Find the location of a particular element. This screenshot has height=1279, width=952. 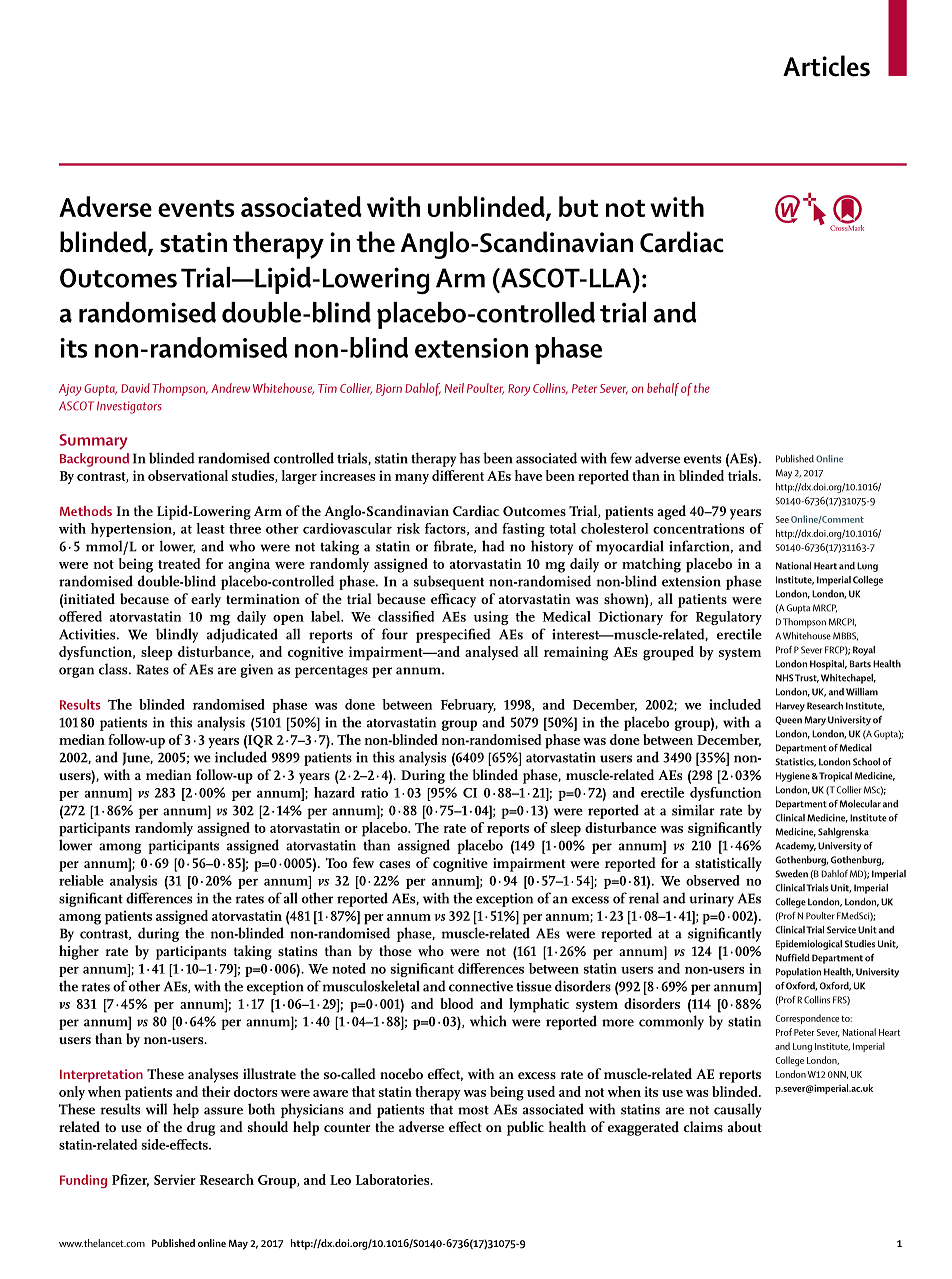

early is located at coordinates (206, 600).
